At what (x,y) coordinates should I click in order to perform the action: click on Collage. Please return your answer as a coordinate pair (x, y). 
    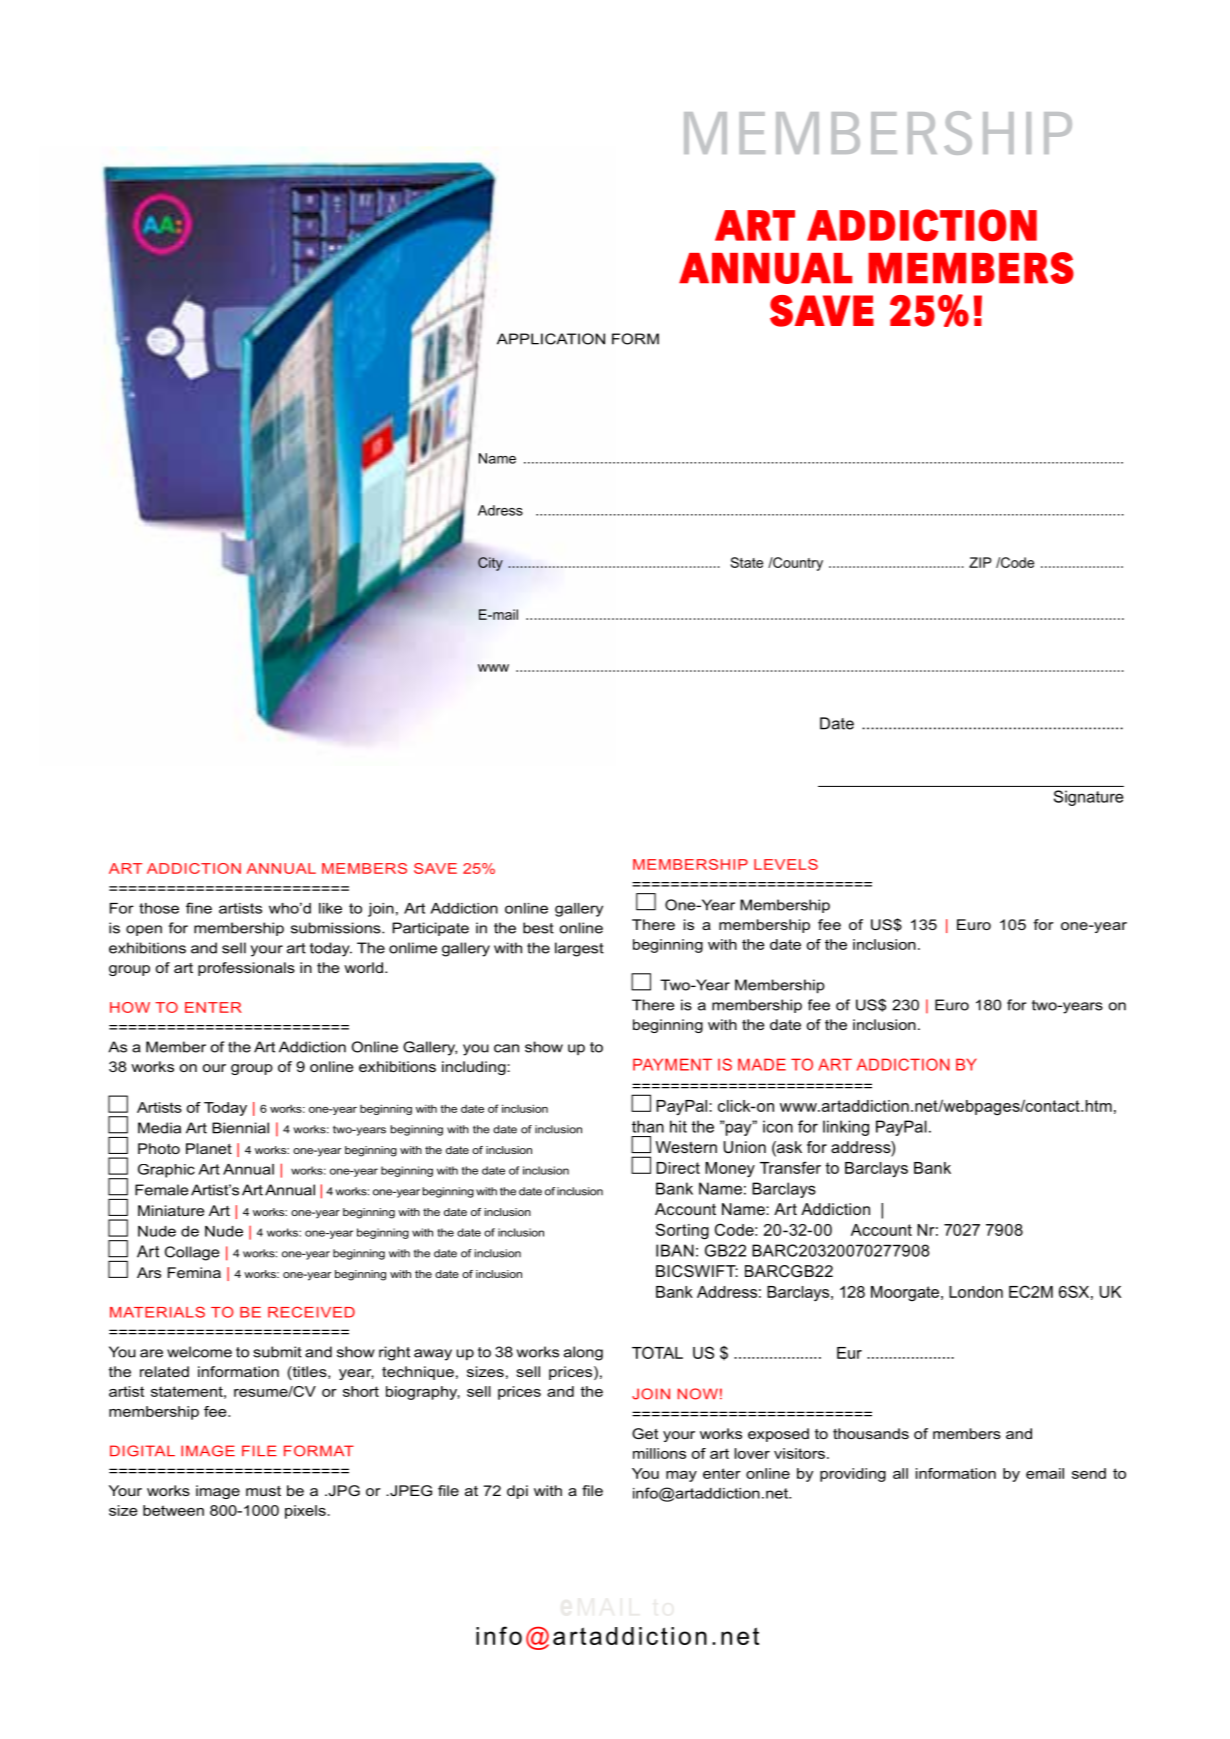
    Looking at the image, I should click on (192, 1253).
